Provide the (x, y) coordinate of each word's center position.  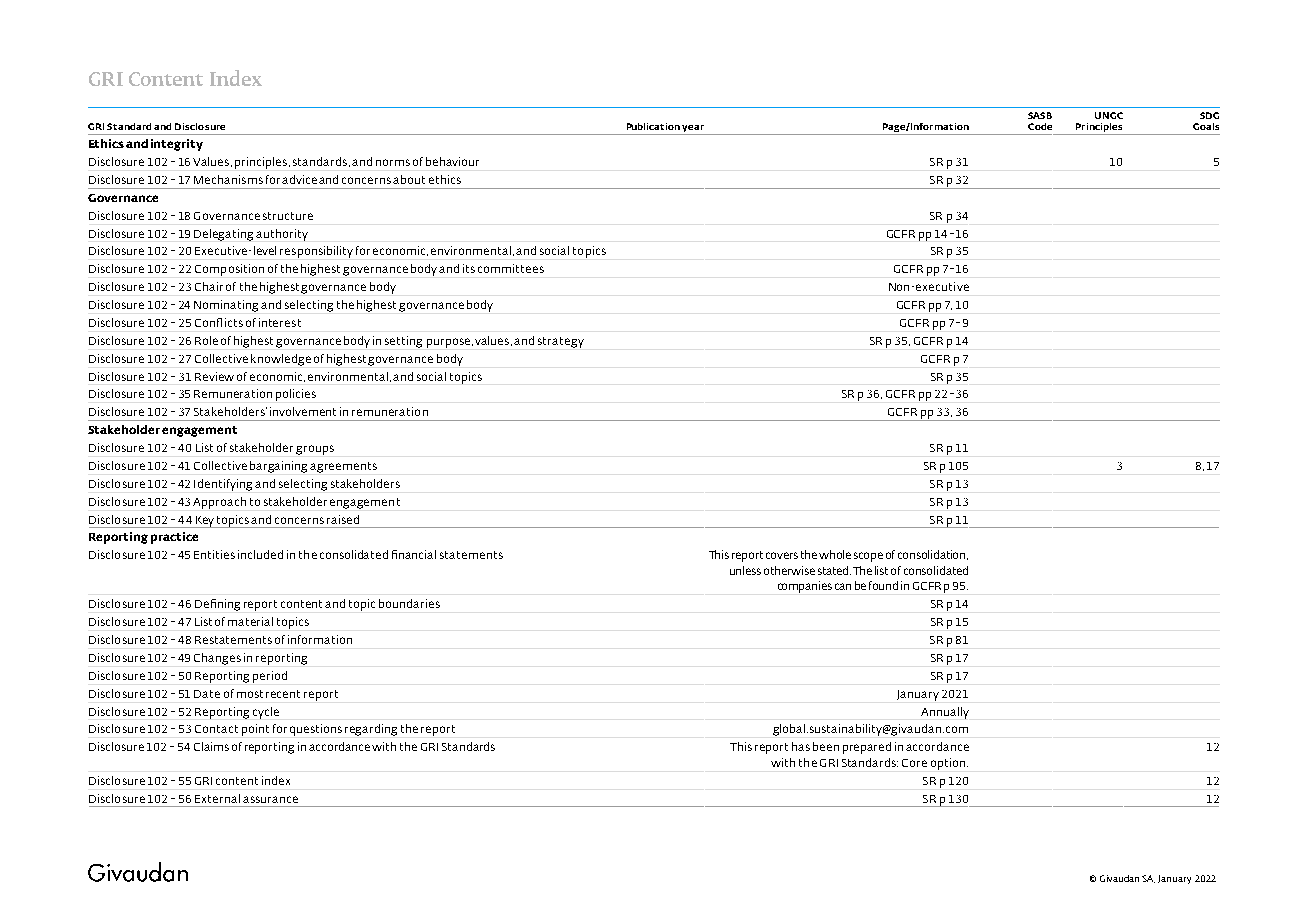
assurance (270, 799)
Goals (1206, 126)
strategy (561, 342)
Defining (217, 605)
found (883, 585)
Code (1040, 126)
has (801, 746)
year (694, 130)
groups (315, 450)
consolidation (933, 555)
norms (393, 162)
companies (805, 587)
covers (782, 555)
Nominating (226, 306)
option (949, 764)
